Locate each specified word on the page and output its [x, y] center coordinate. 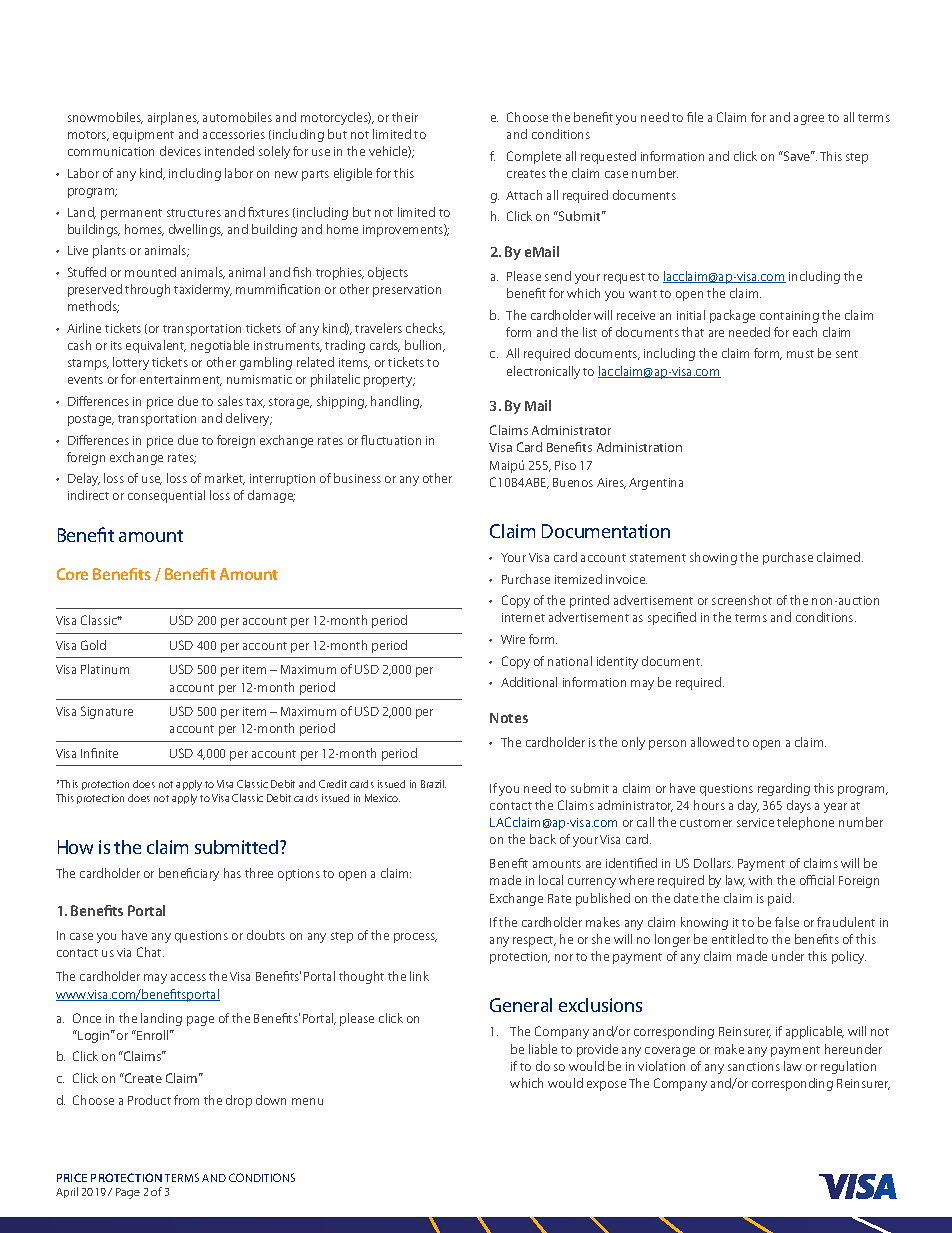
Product [149, 1100]
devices [180, 151]
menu [307, 1101]
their [405, 117]
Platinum [105, 669]
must [800, 354]
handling [396, 402]
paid [781, 899]
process [415, 938]
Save [797, 156]
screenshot [742, 600]
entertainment [181, 380]
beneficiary [189, 874]
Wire [513, 639]
